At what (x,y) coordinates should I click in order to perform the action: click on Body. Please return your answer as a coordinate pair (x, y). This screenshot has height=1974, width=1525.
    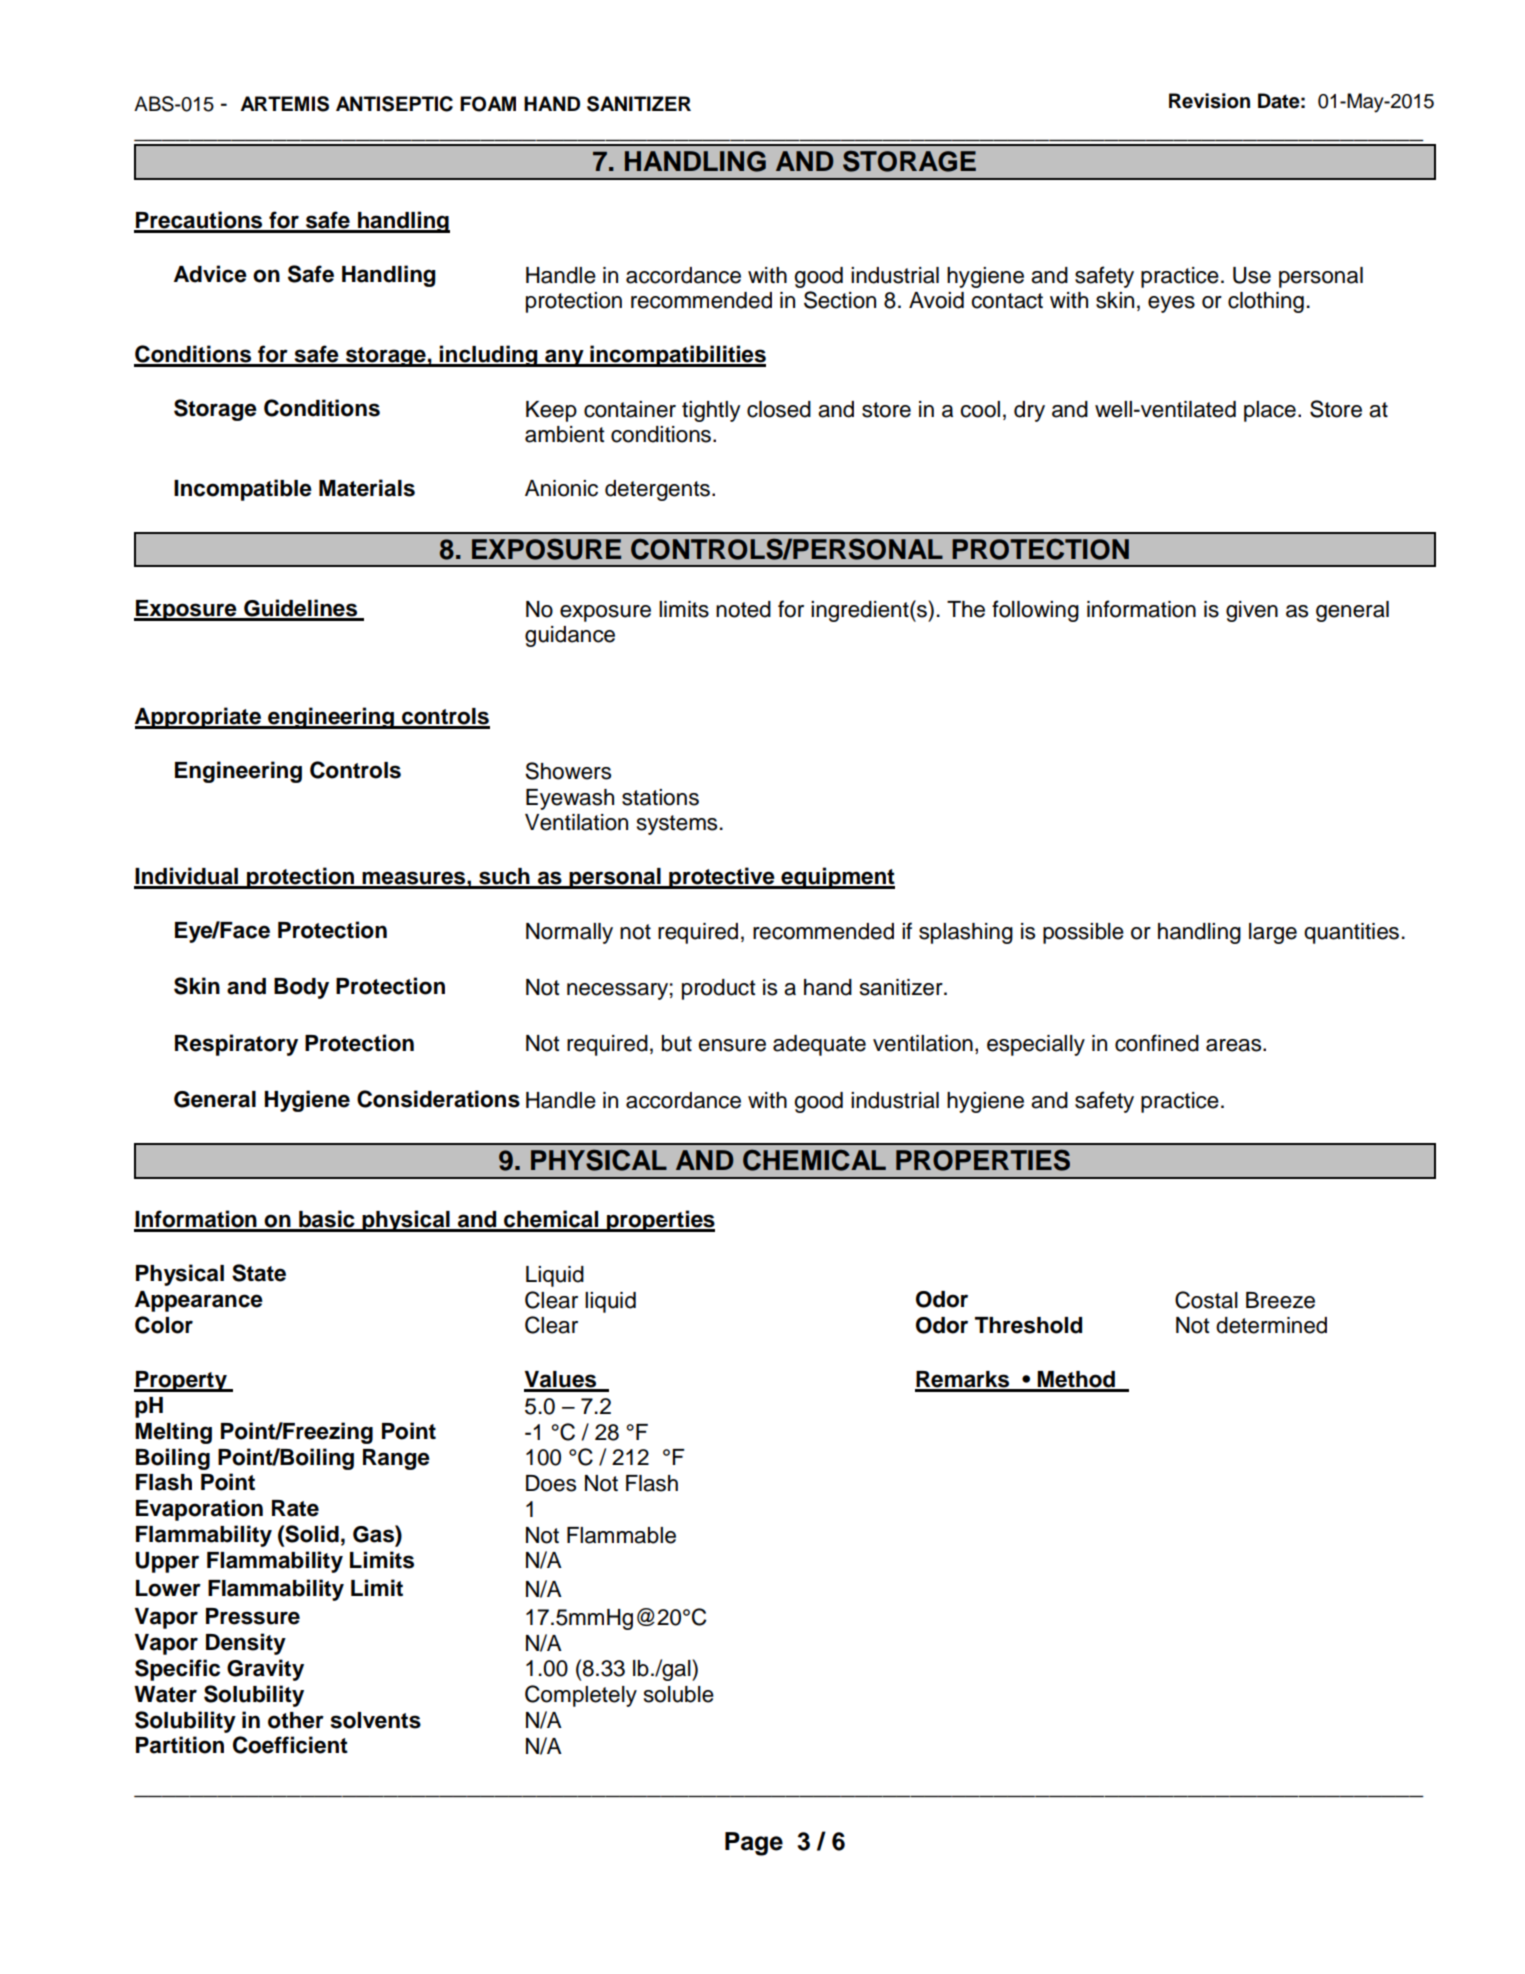
    Looking at the image, I should click on (301, 988).
